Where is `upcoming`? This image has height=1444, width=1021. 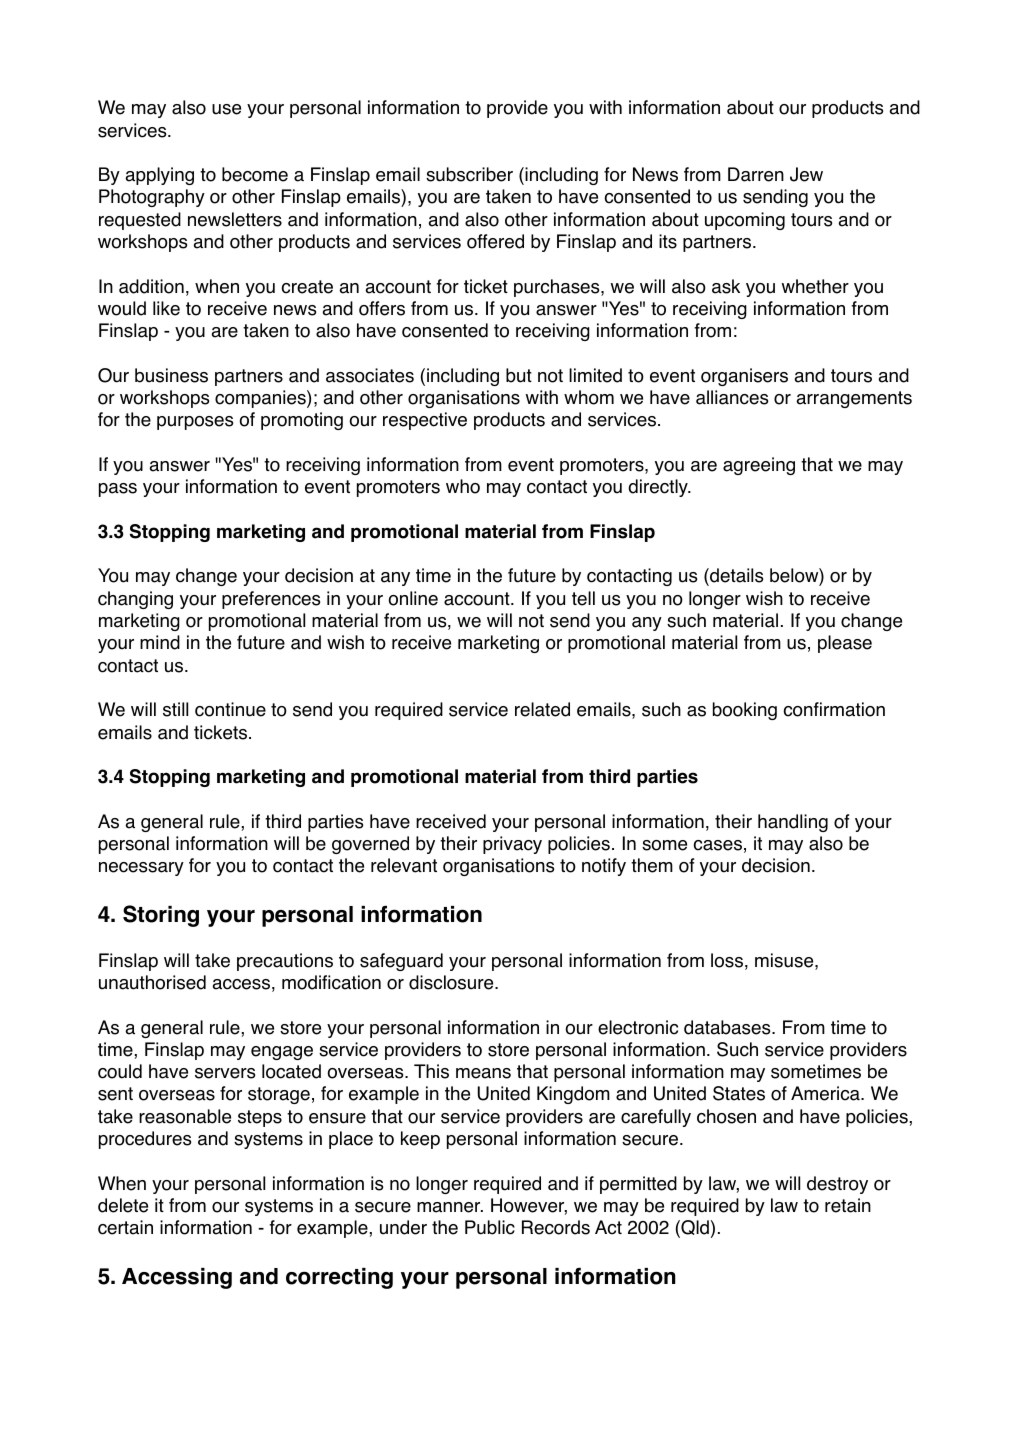
upcoming is located at coordinates (745, 221).
